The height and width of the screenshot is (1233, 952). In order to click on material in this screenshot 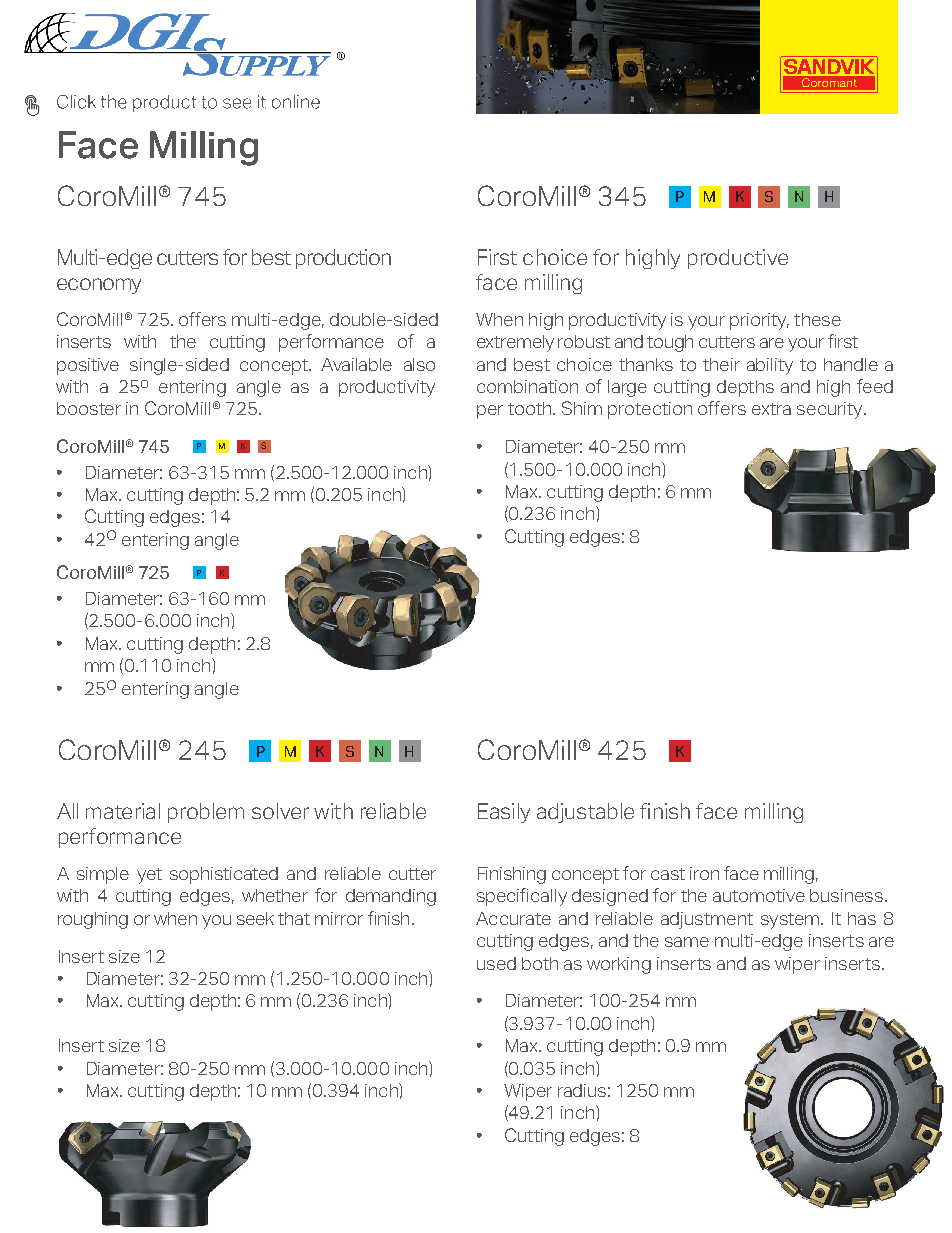, I will do `click(123, 811)`.
